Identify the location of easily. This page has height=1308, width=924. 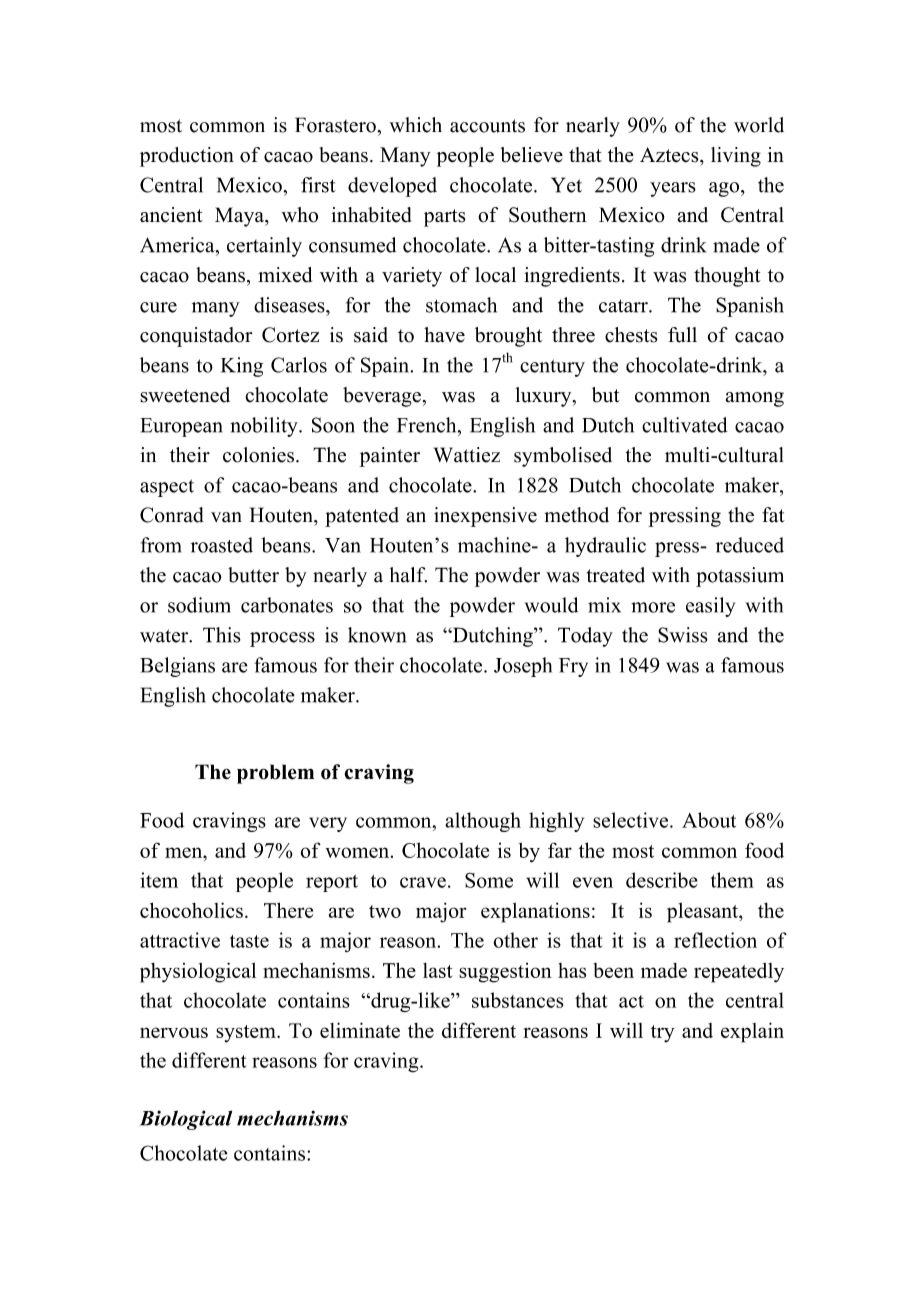
(710, 607).
